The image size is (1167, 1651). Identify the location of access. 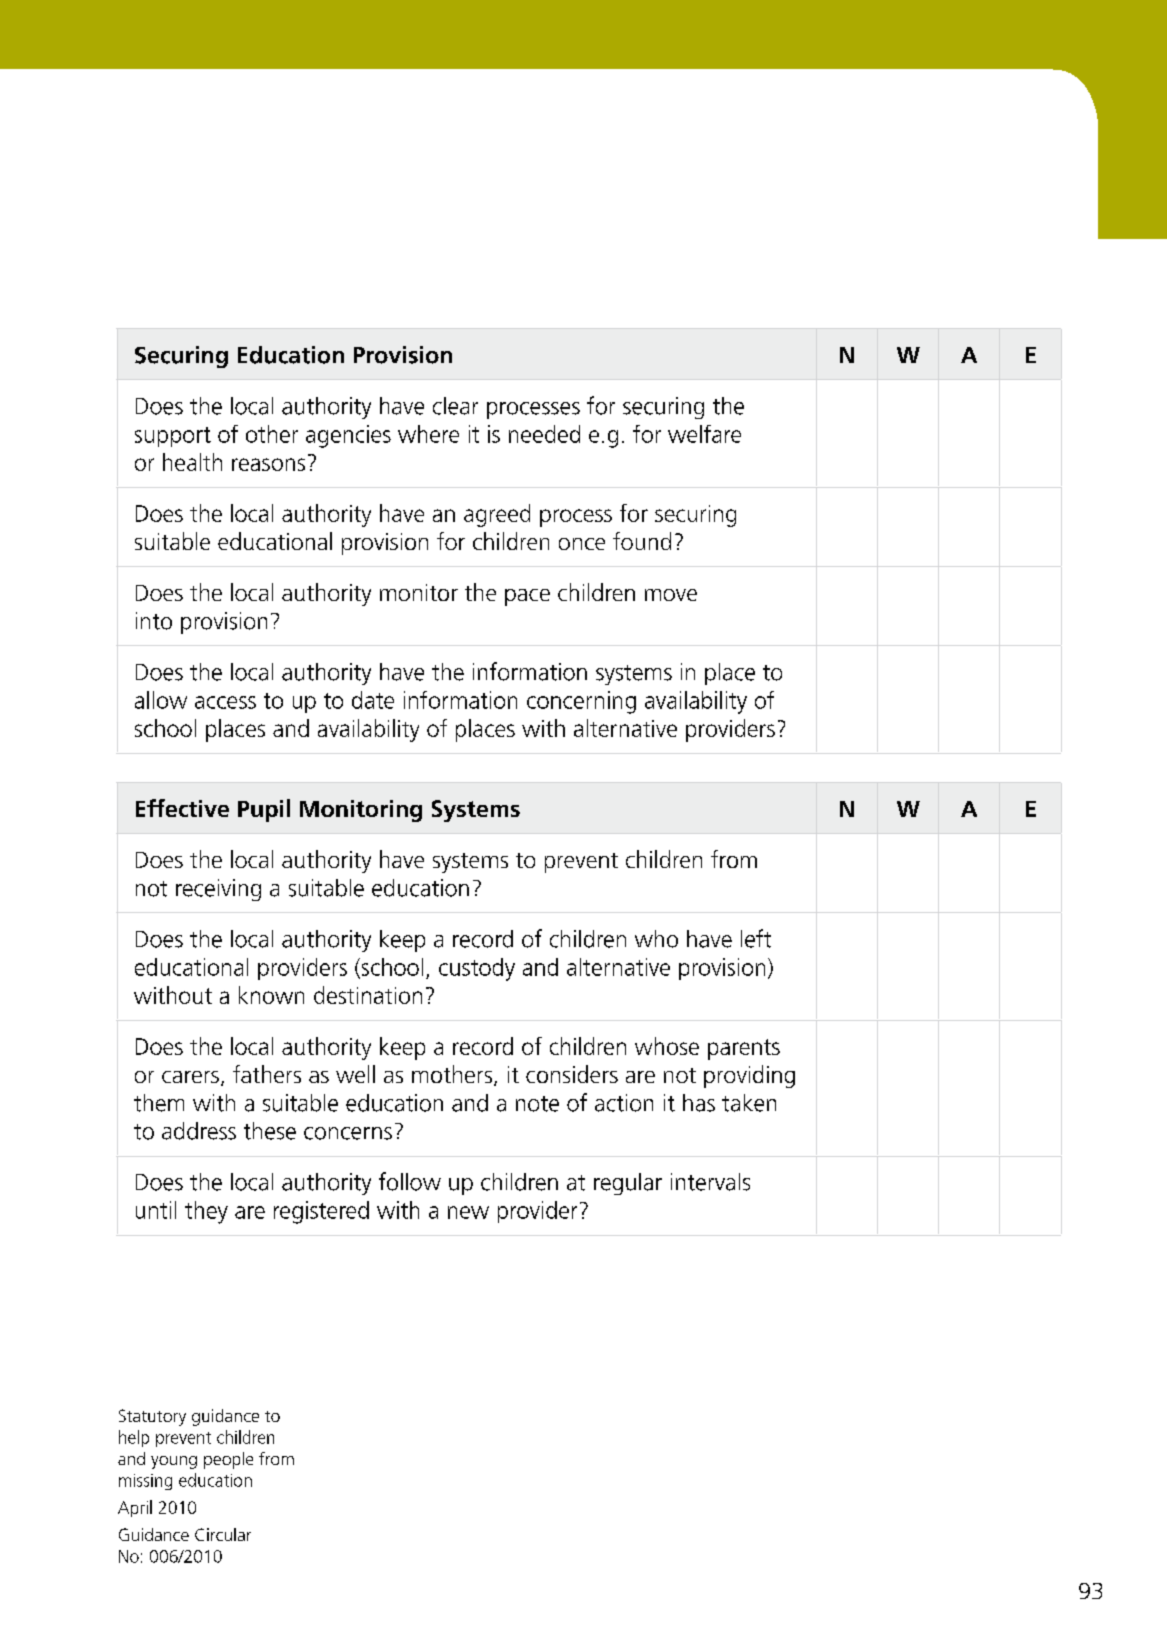
(225, 702).
